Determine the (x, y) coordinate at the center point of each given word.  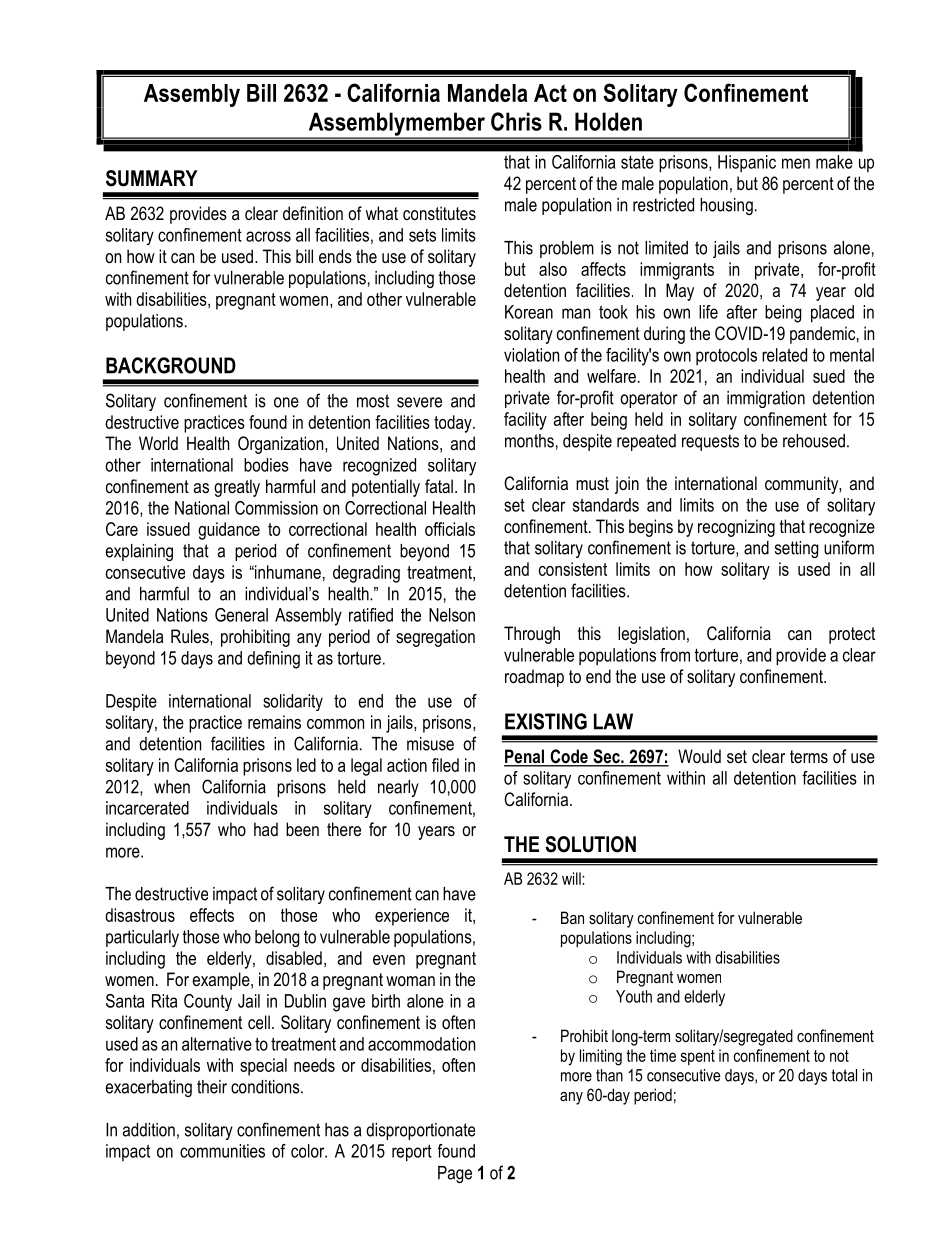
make (834, 162)
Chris (516, 121)
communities (222, 1151)
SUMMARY (152, 178)
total (844, 1075)
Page (455, 1174)
